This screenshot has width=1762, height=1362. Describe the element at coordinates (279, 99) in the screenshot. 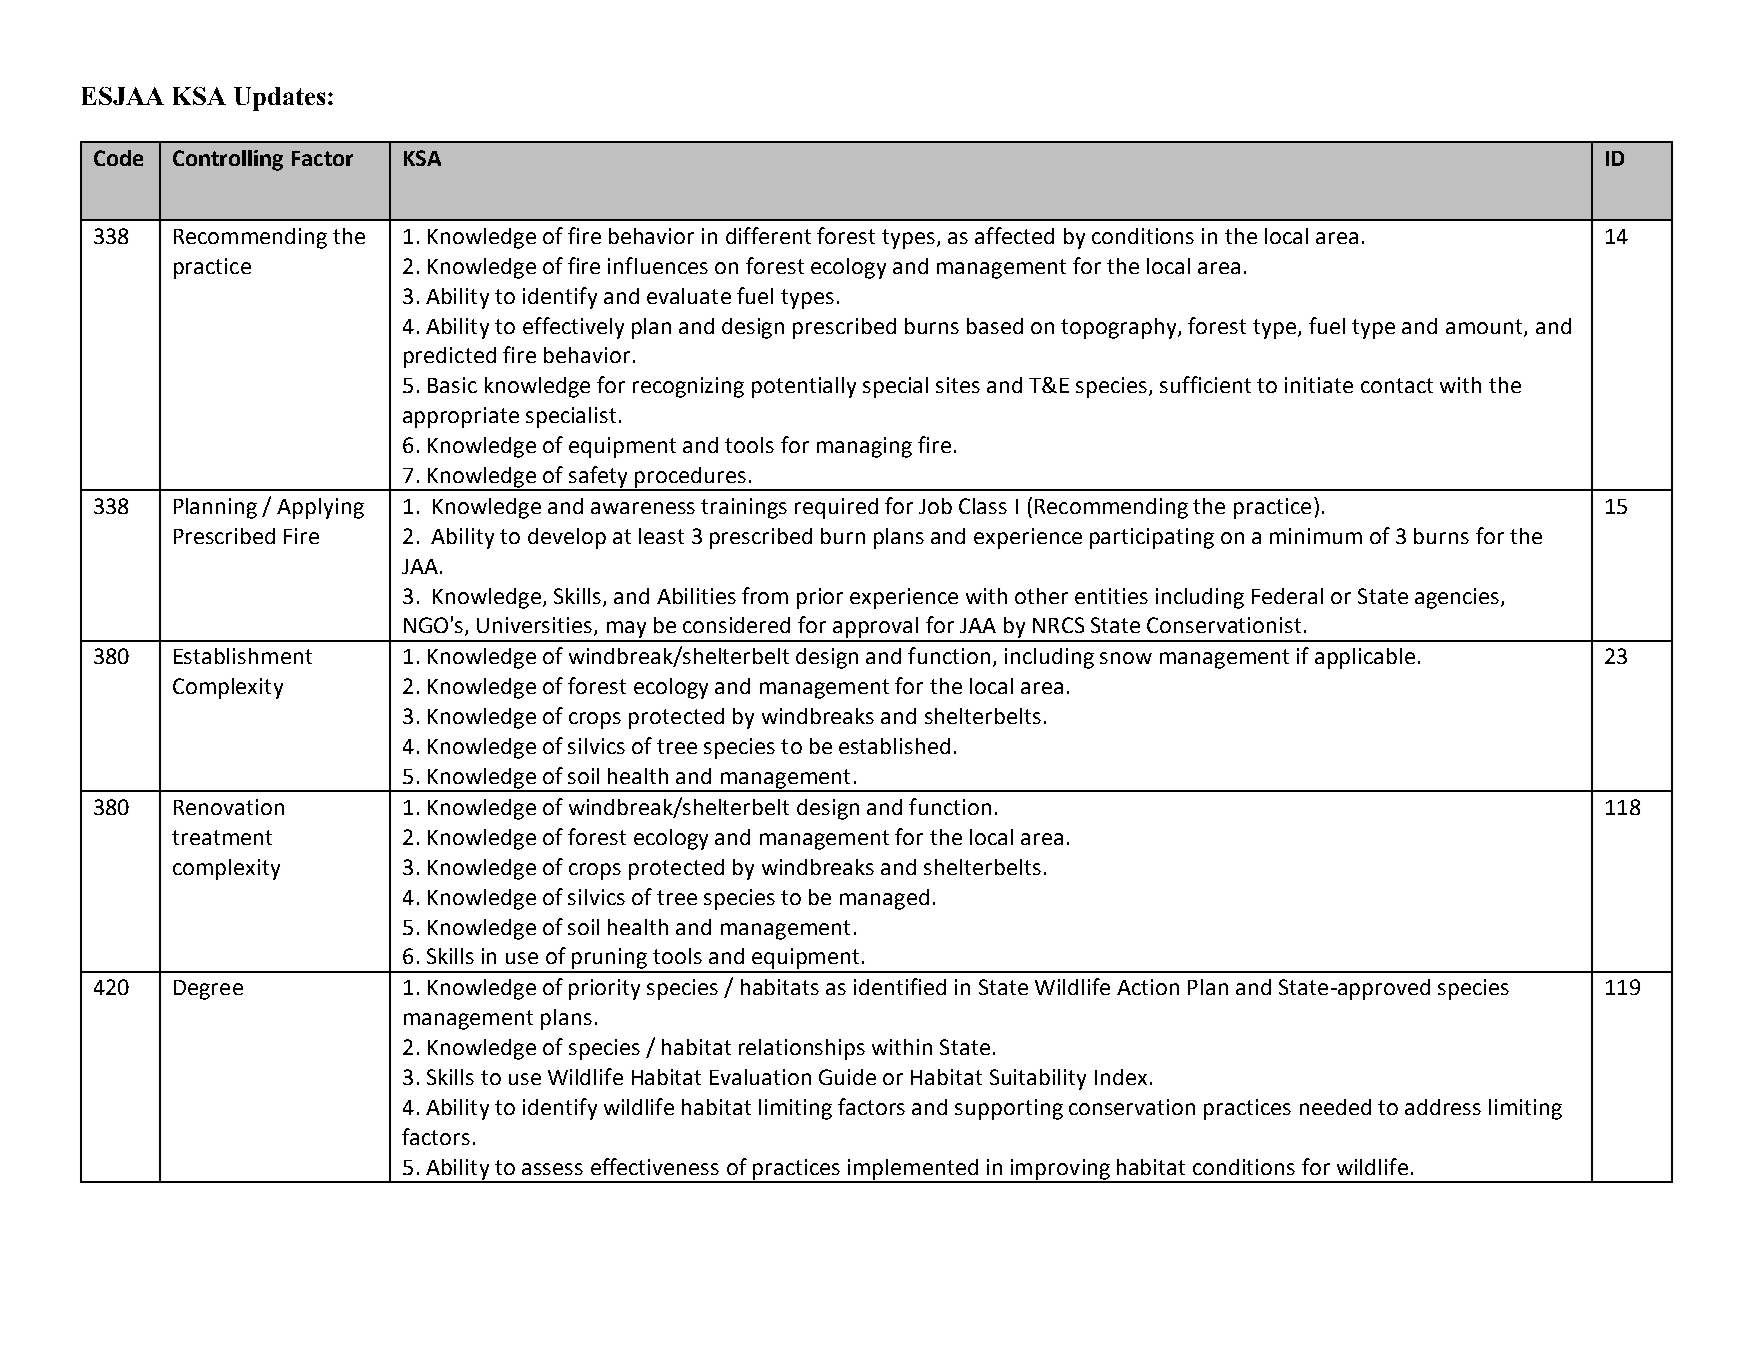

I see `Updates` at that location.
